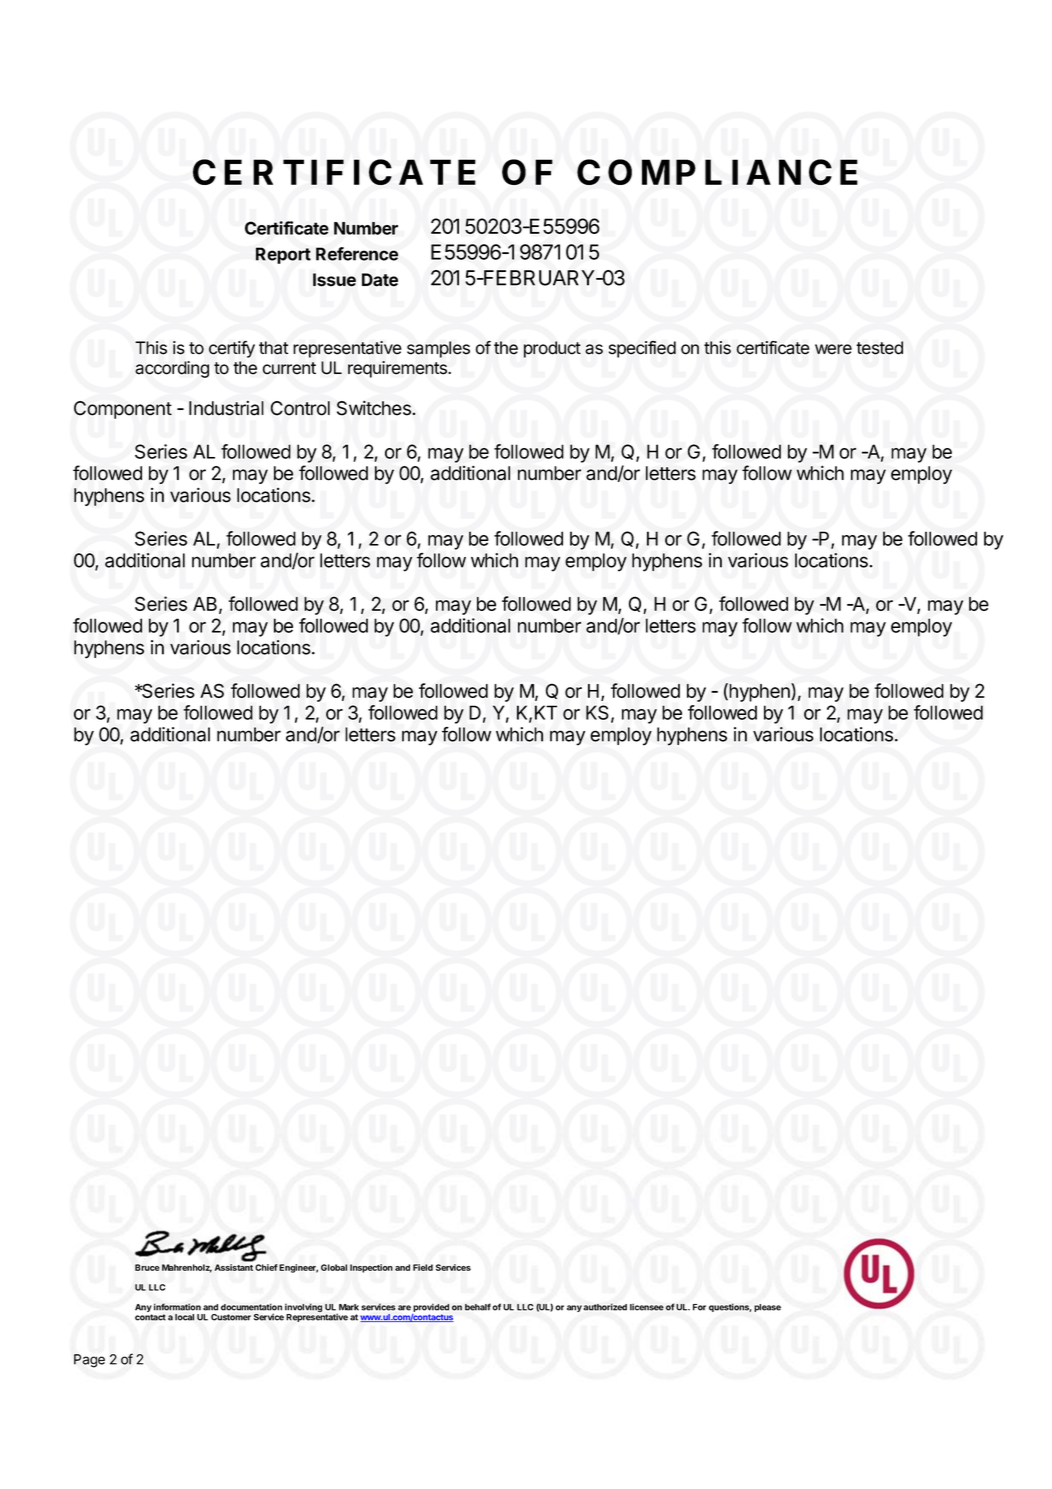 Image resolution: width=1052 pixels, height=1489 pixels. Describe the element at coordinates (717, 172) in the screenshot. I see `COMPLIANCE` at that location.
